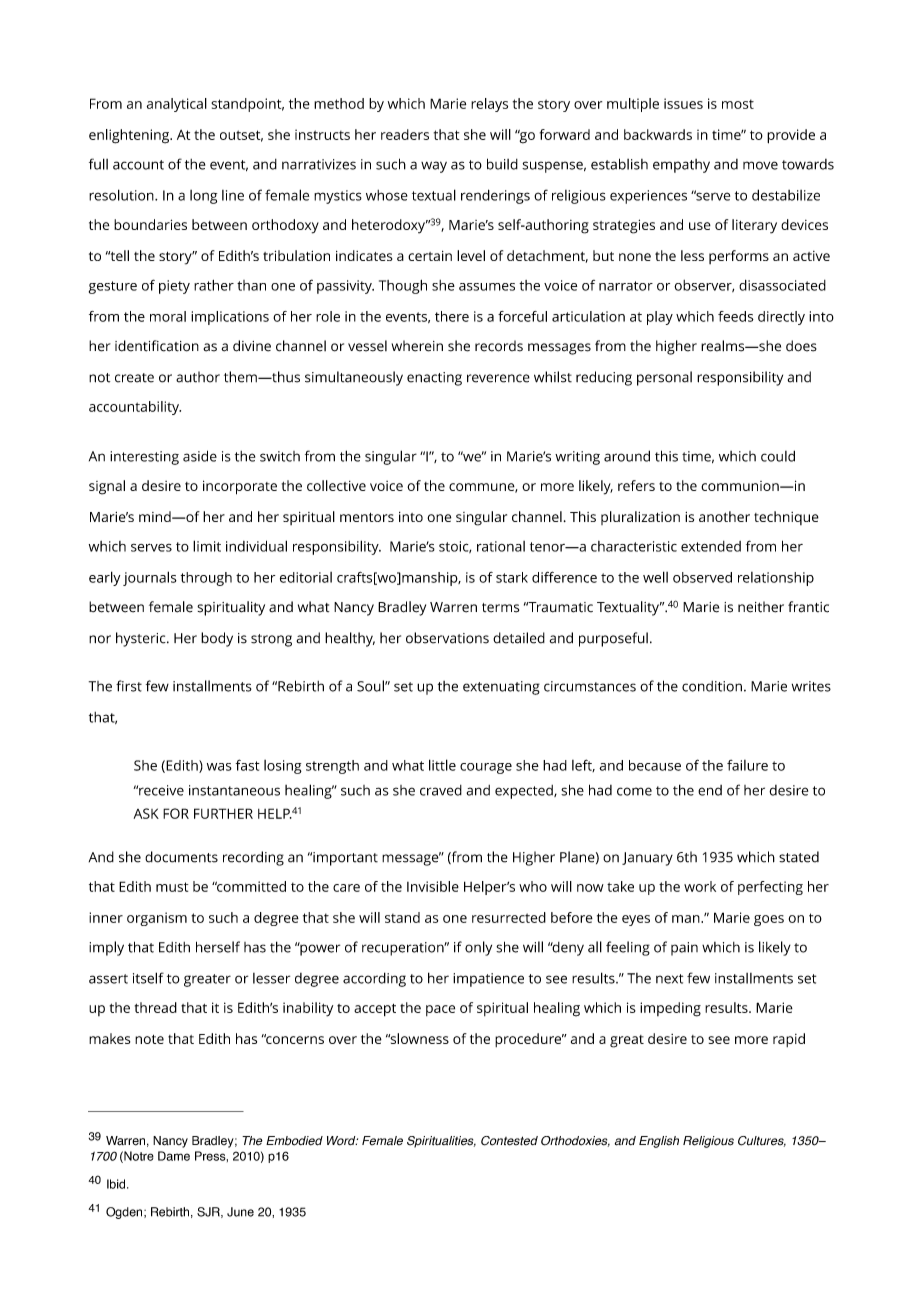 The width and height of the document is (924, 1308). I want to click on observations, so click(447, 638).
